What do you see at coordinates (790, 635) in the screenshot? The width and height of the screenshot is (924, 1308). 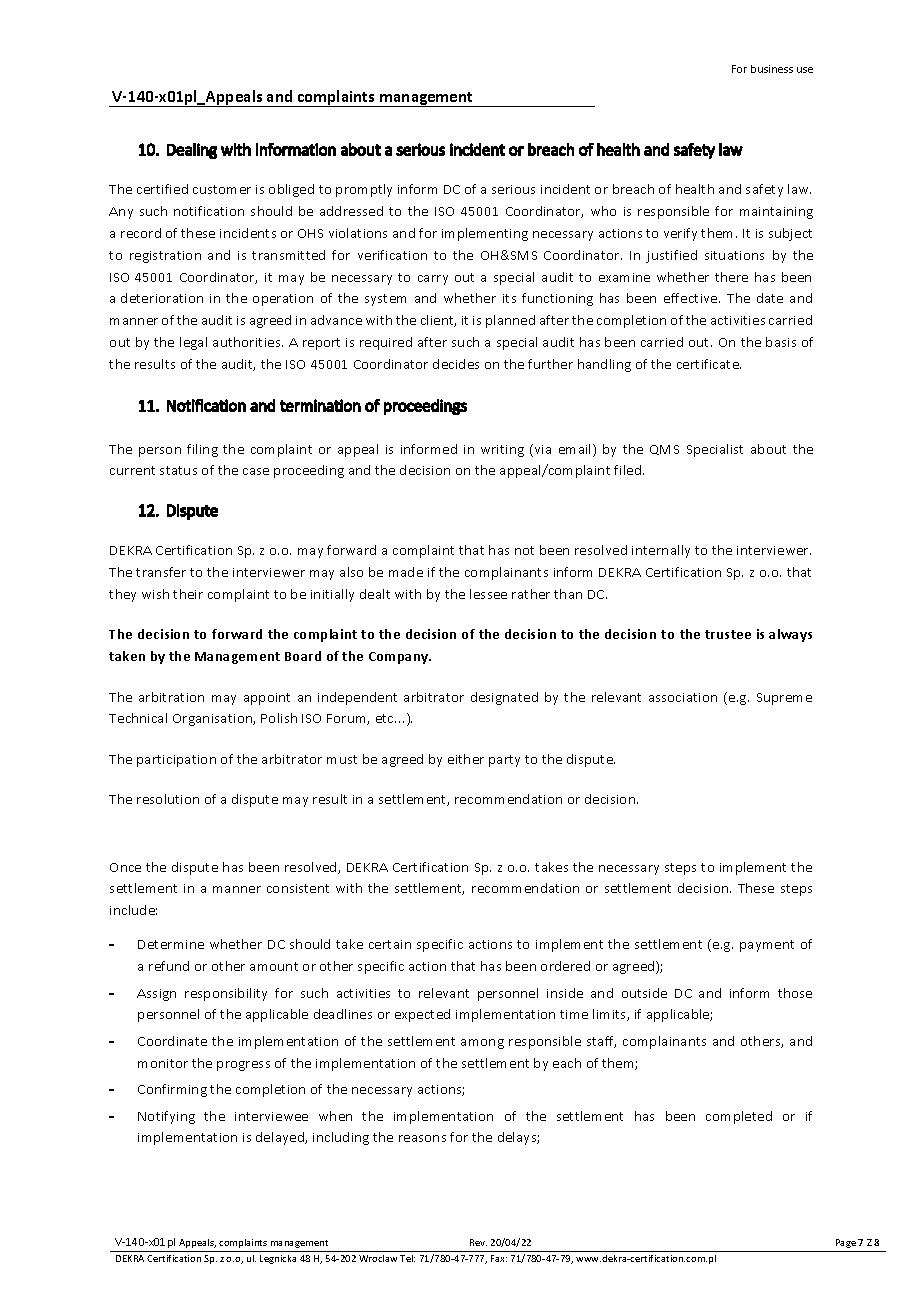 I see `always` at bounding box center [790, 635].
